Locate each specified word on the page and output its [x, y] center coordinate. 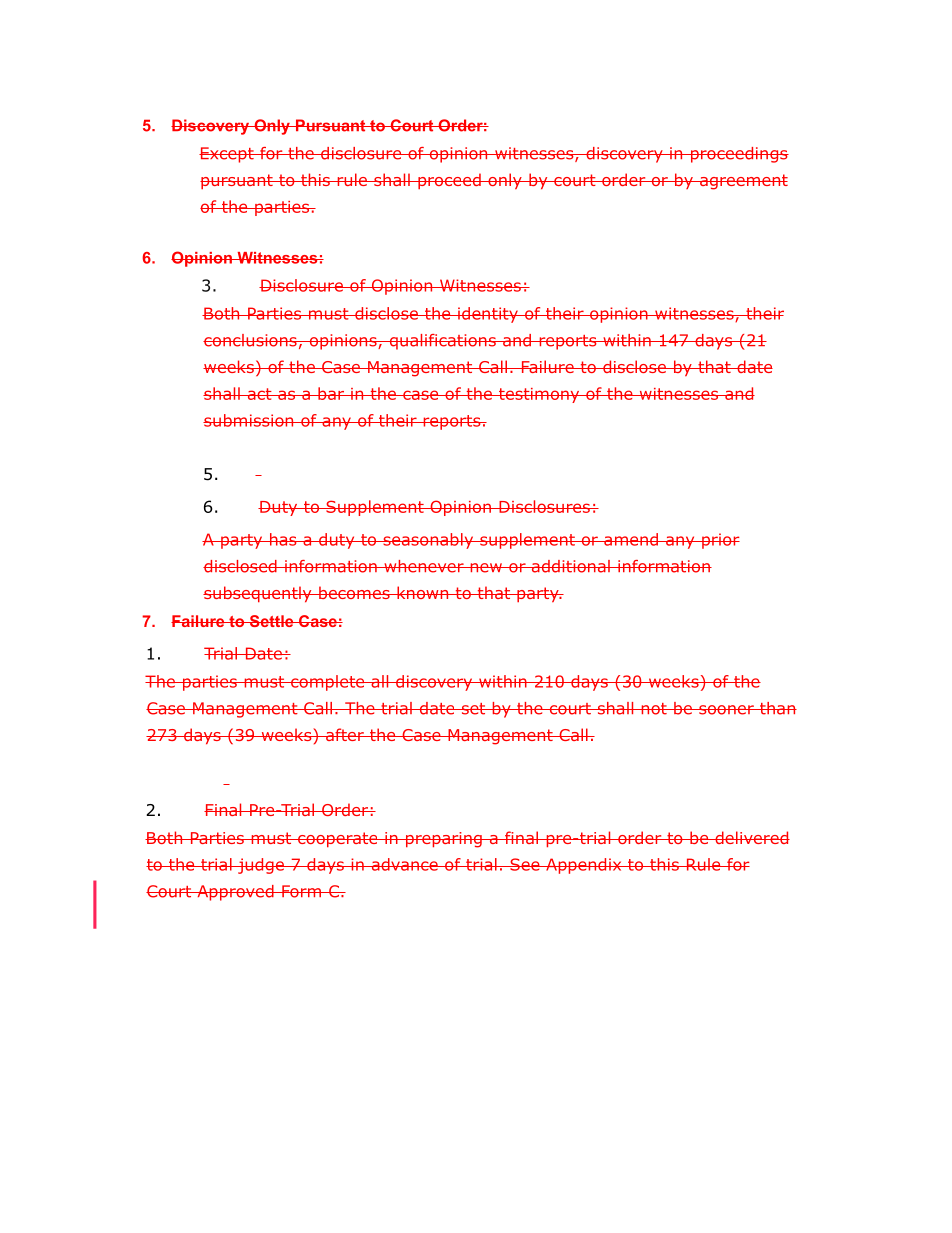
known [423, 592]
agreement [742, 182]
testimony [539, 395]
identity [488, 315]
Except [227, 155]
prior [720, 541]
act [259, 394]
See [525, 864]
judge [261, 866]
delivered [751, 837]
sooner [726, 710]
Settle [271, 621]
